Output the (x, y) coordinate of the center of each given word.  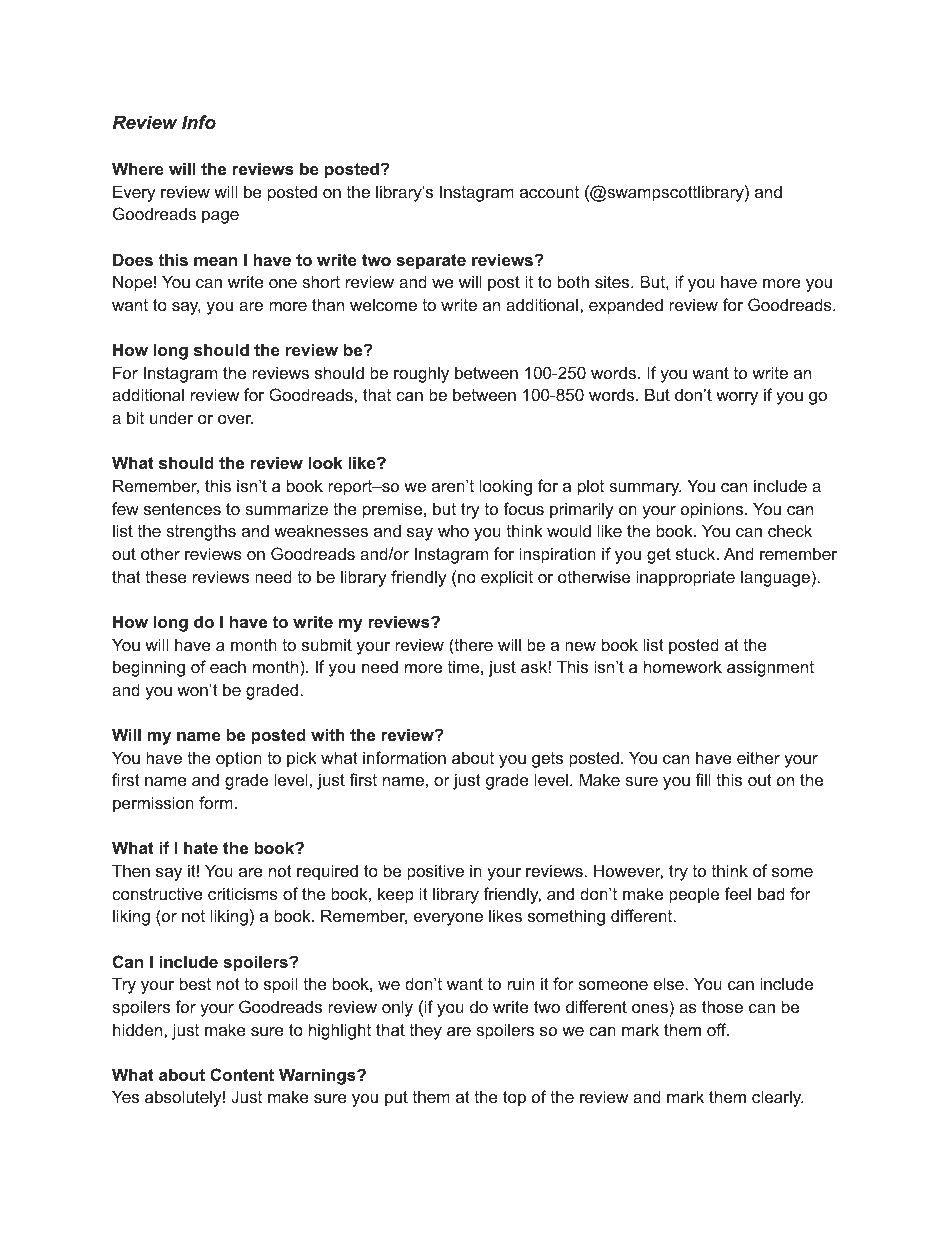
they (426, 1031)
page (220, 217)
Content (242, 1074)
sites (613, 281)
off (718, 1029)
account (549, 192)
